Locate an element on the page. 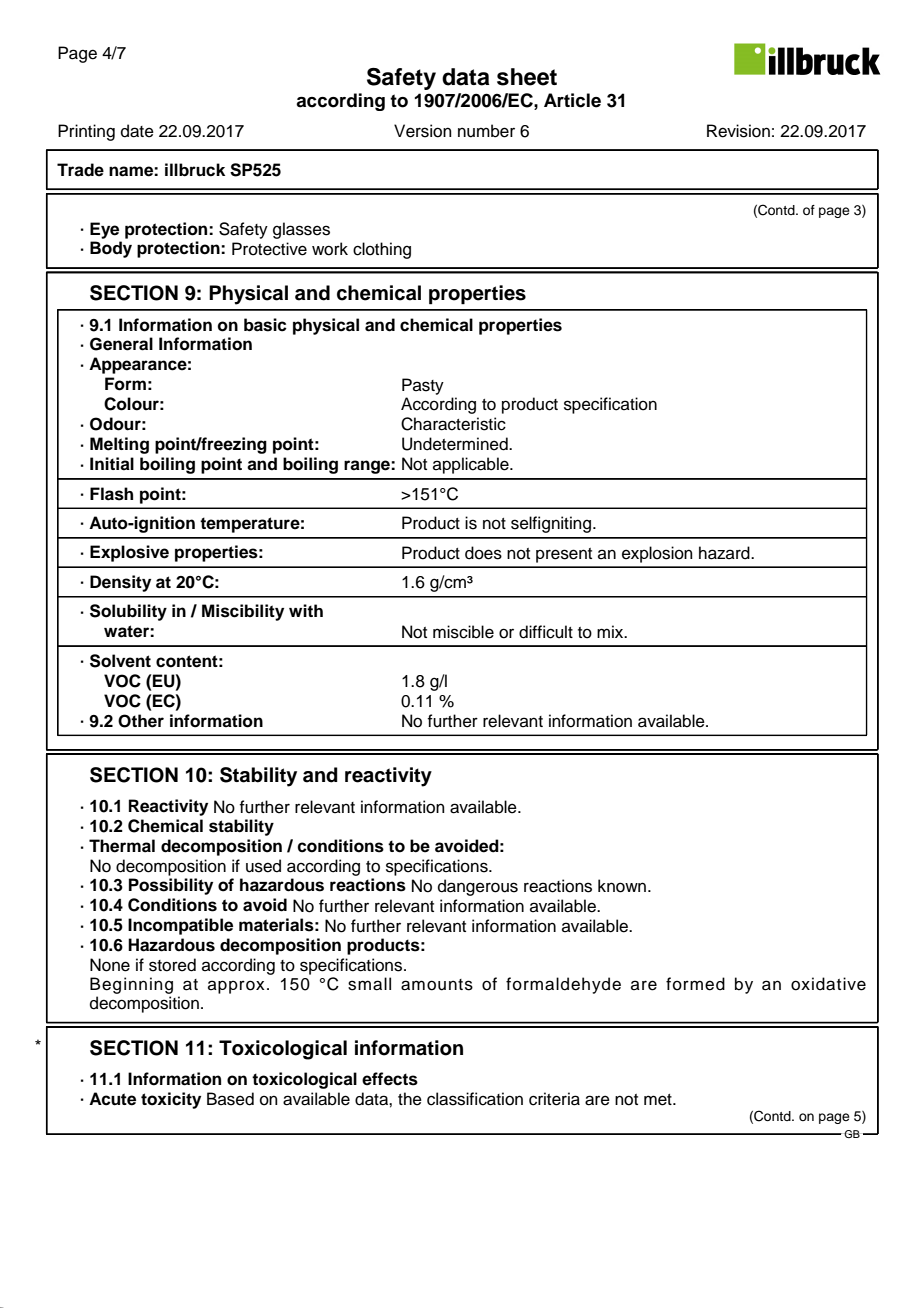  met is located at coordinates (659, 1100).
